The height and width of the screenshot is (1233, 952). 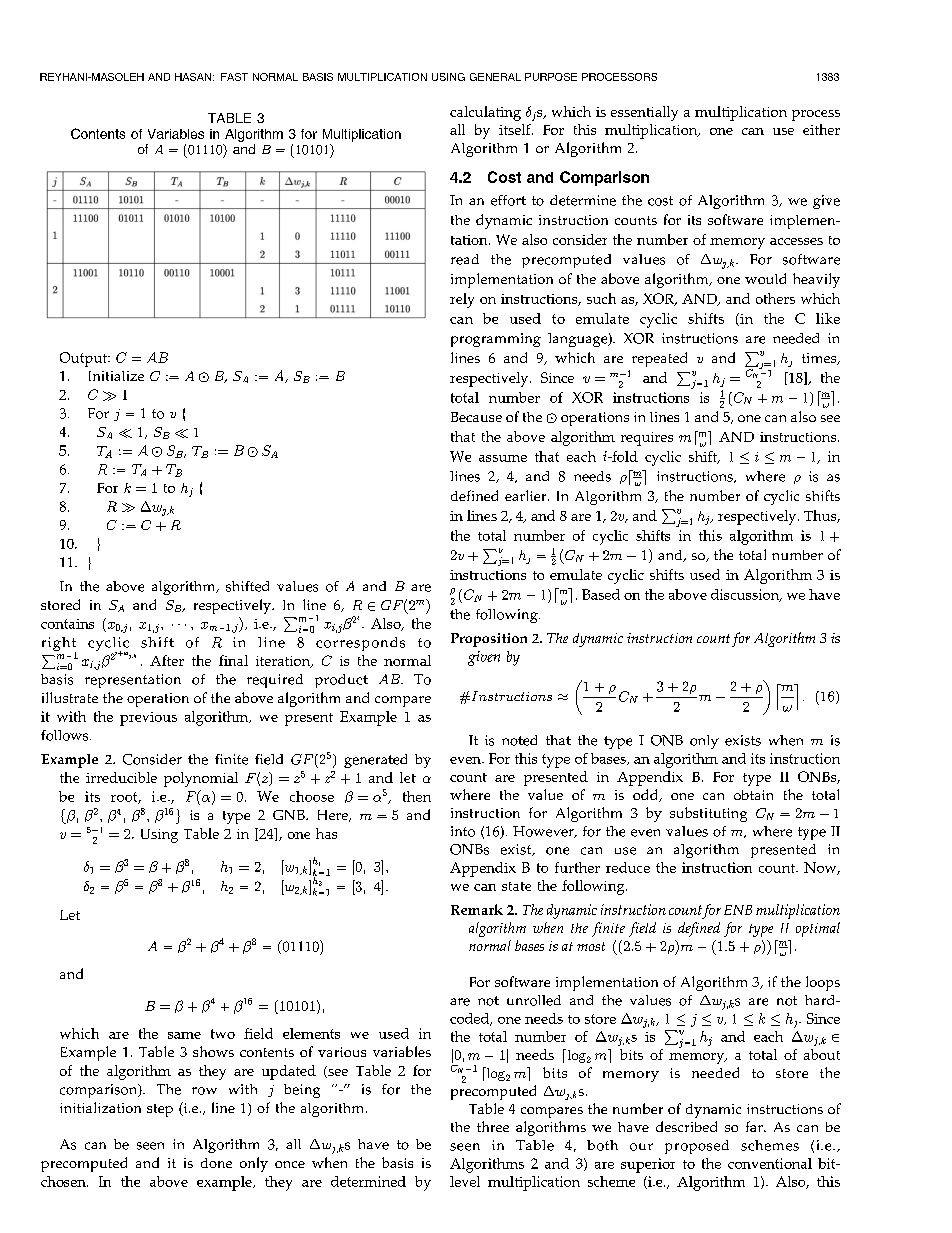 I want to click on discussion, so click(x=746, y=595).
